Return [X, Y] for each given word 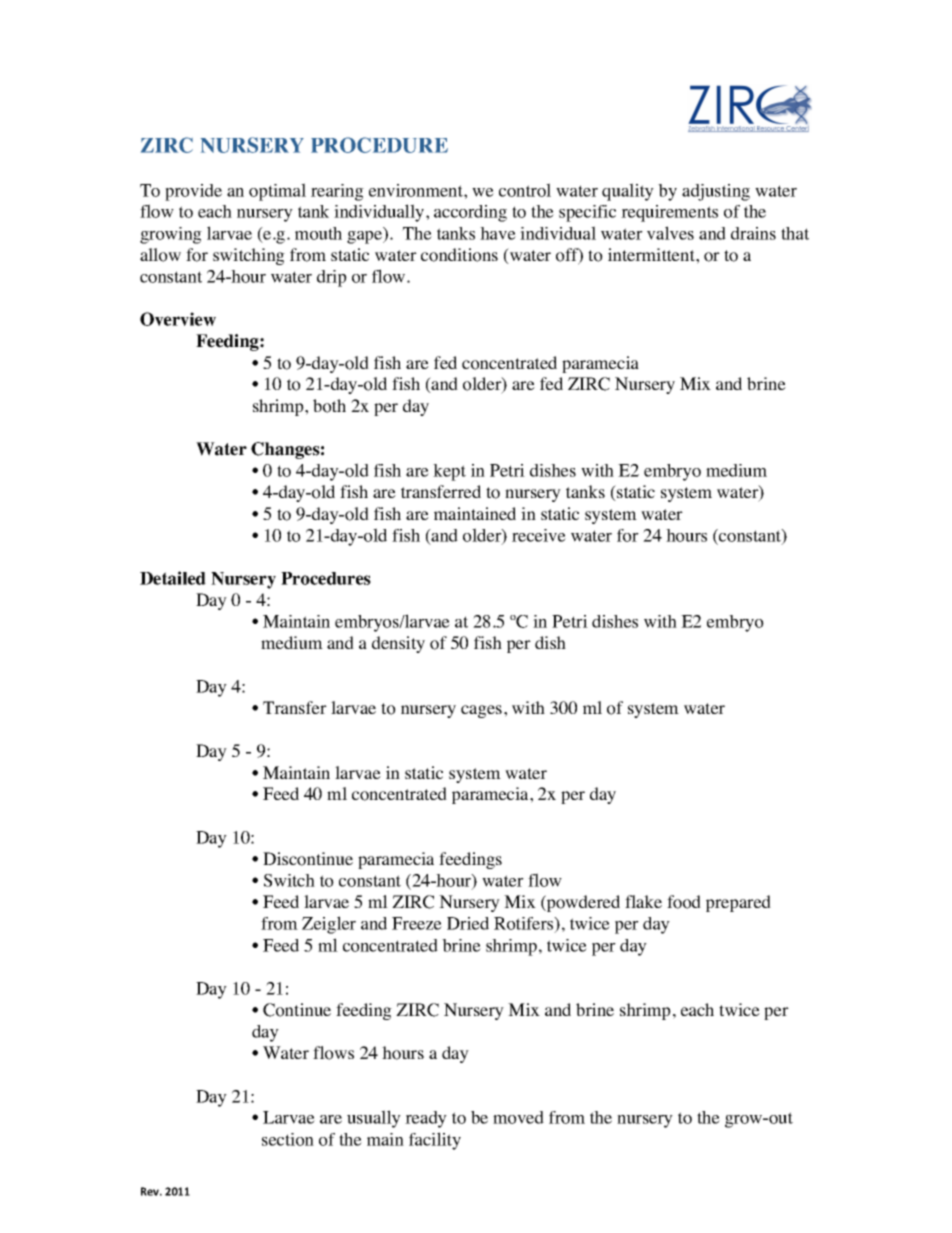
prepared [738, 903]
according [470, 213]
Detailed [173, 578]
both [329, 406]
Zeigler [329, 925]
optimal [277, 192]
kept [449, 472]
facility [435, 1141]
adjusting [716, 192]
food [684, 902]
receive [539, 535]
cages [481, 711]
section [288, 1139]
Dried [468, 923]
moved [518, 1117]
